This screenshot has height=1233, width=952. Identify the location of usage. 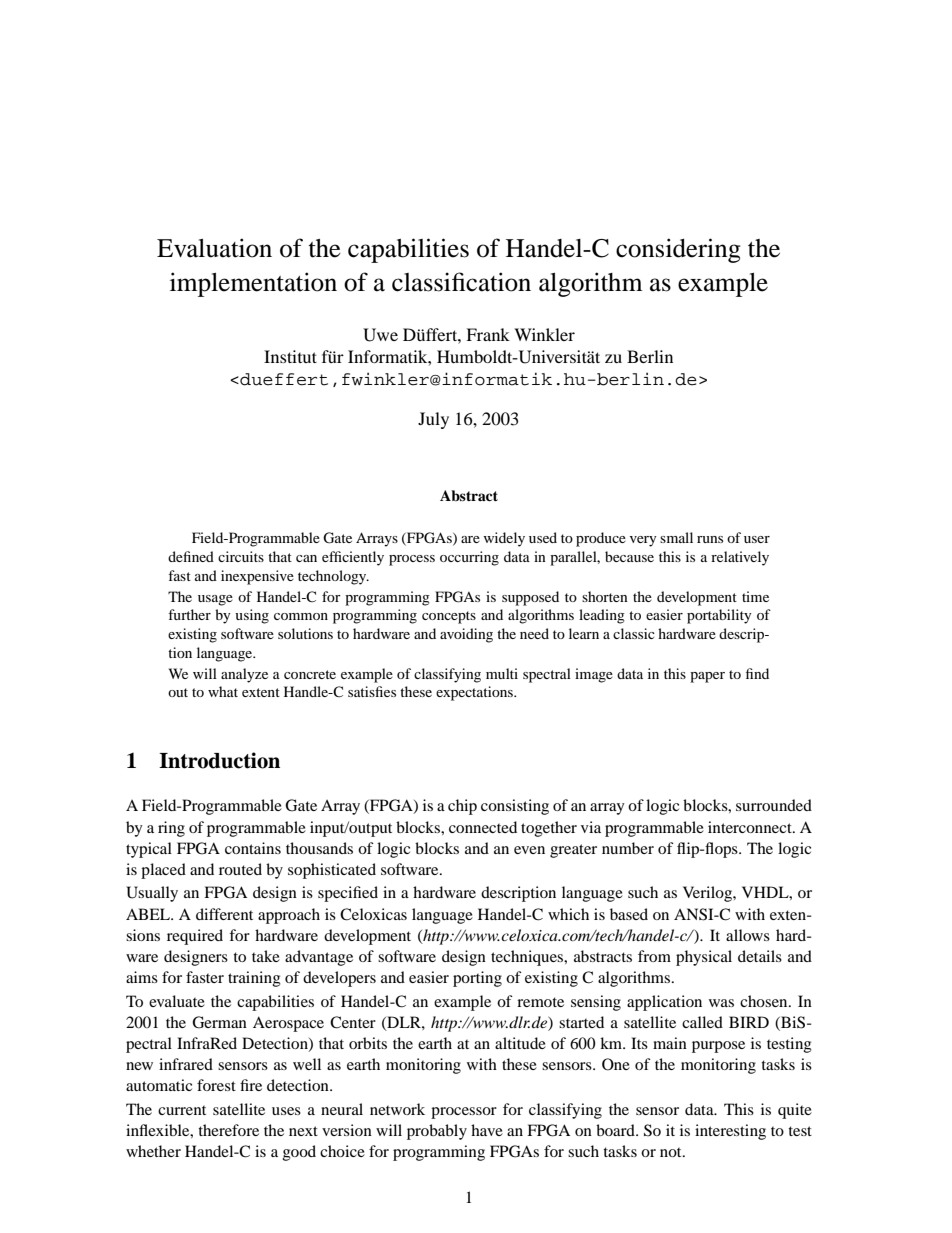
(215, 600).
